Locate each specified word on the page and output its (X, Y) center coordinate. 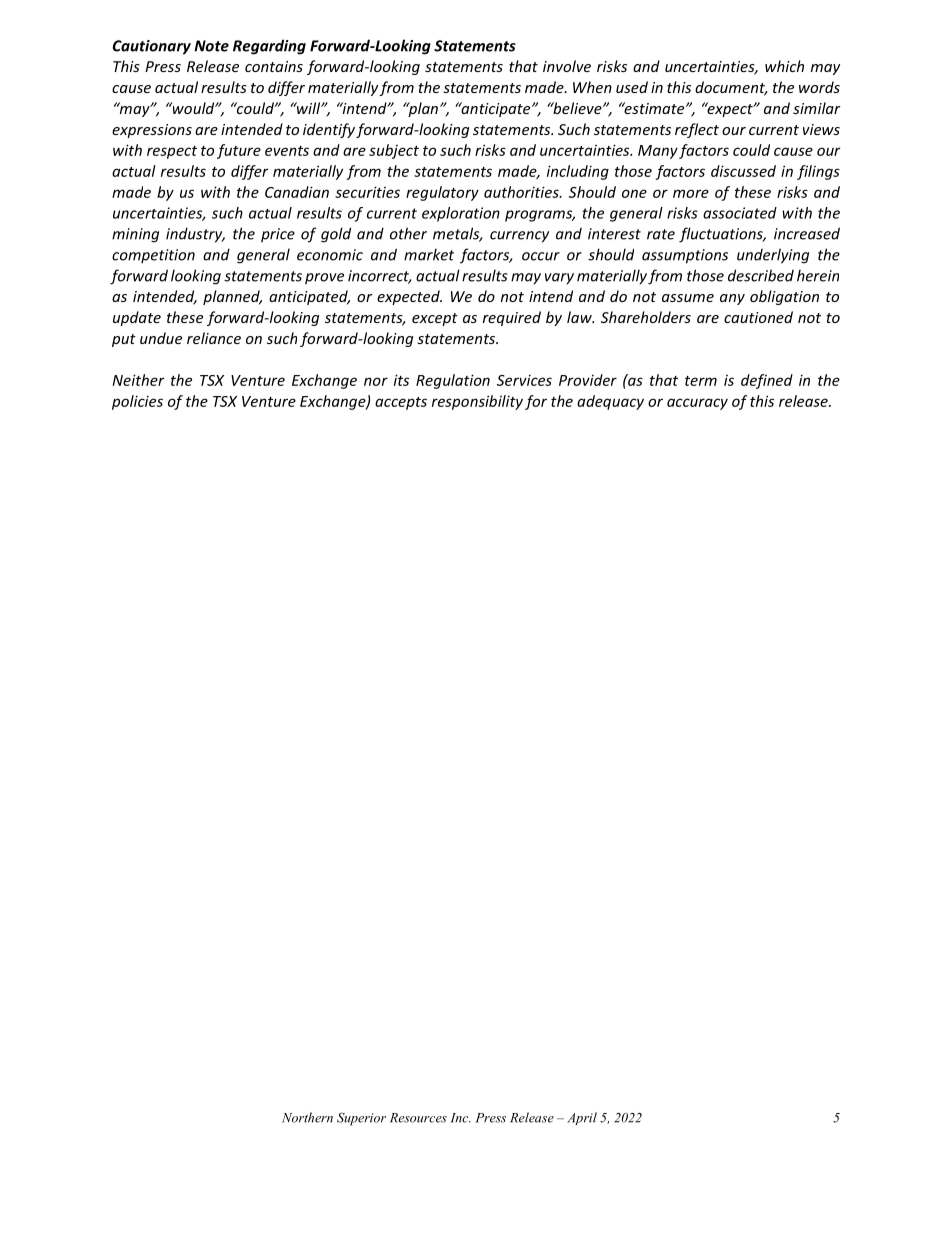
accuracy (697, 404)
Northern (307, 1117)
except (435, 319)
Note (211, 46)
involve (567, 66)
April (582, 1118)
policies (137, 402)
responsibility (477, 402)
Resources (418, 1118)
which (784, 66)
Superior (361, 1119)
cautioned (758, 317)
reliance (214, 338)
